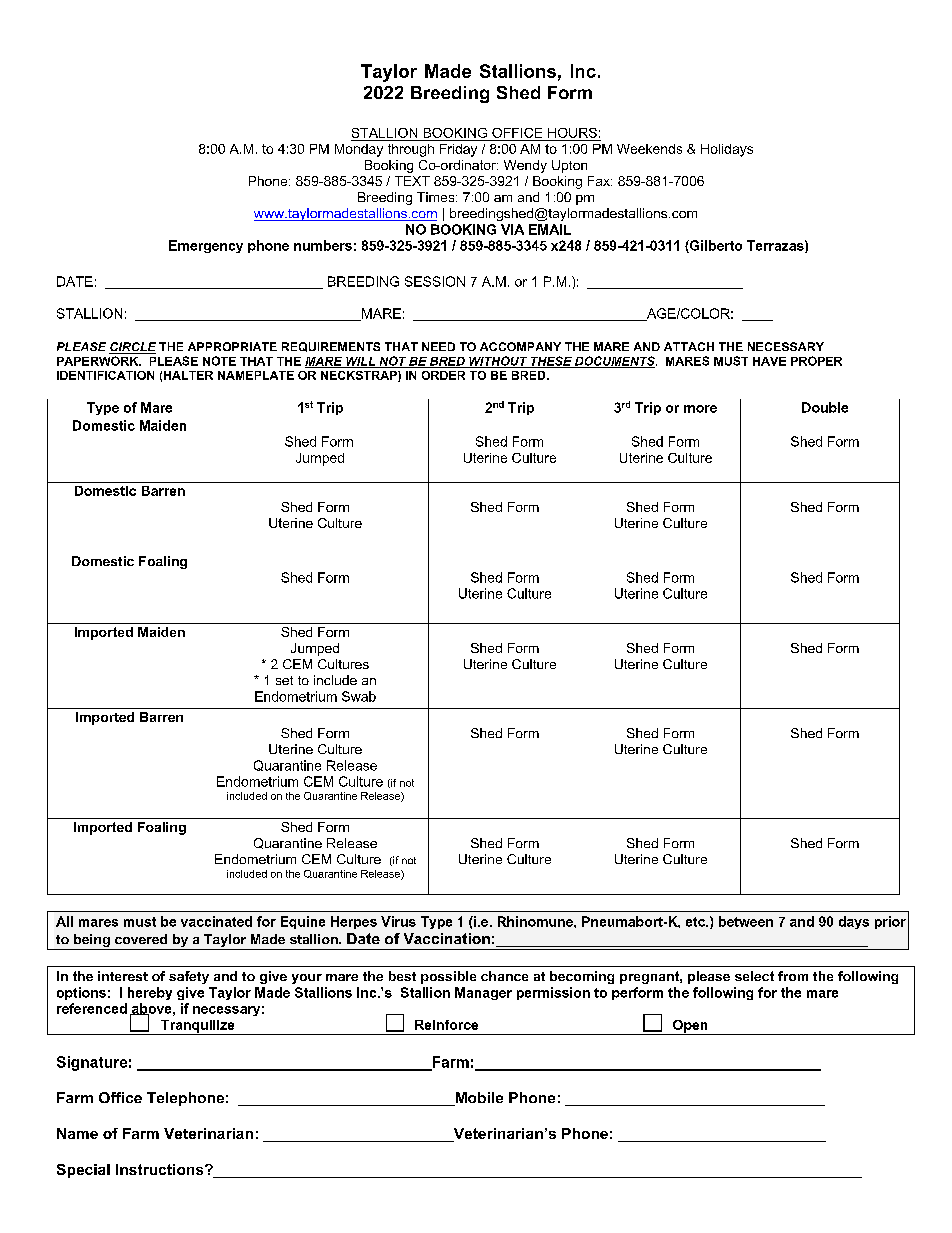 The height and width of the screenshot is (1233, 952). Describe the element at coordinates (83, 1171) in the screenshot. I see `Special` at that location.
